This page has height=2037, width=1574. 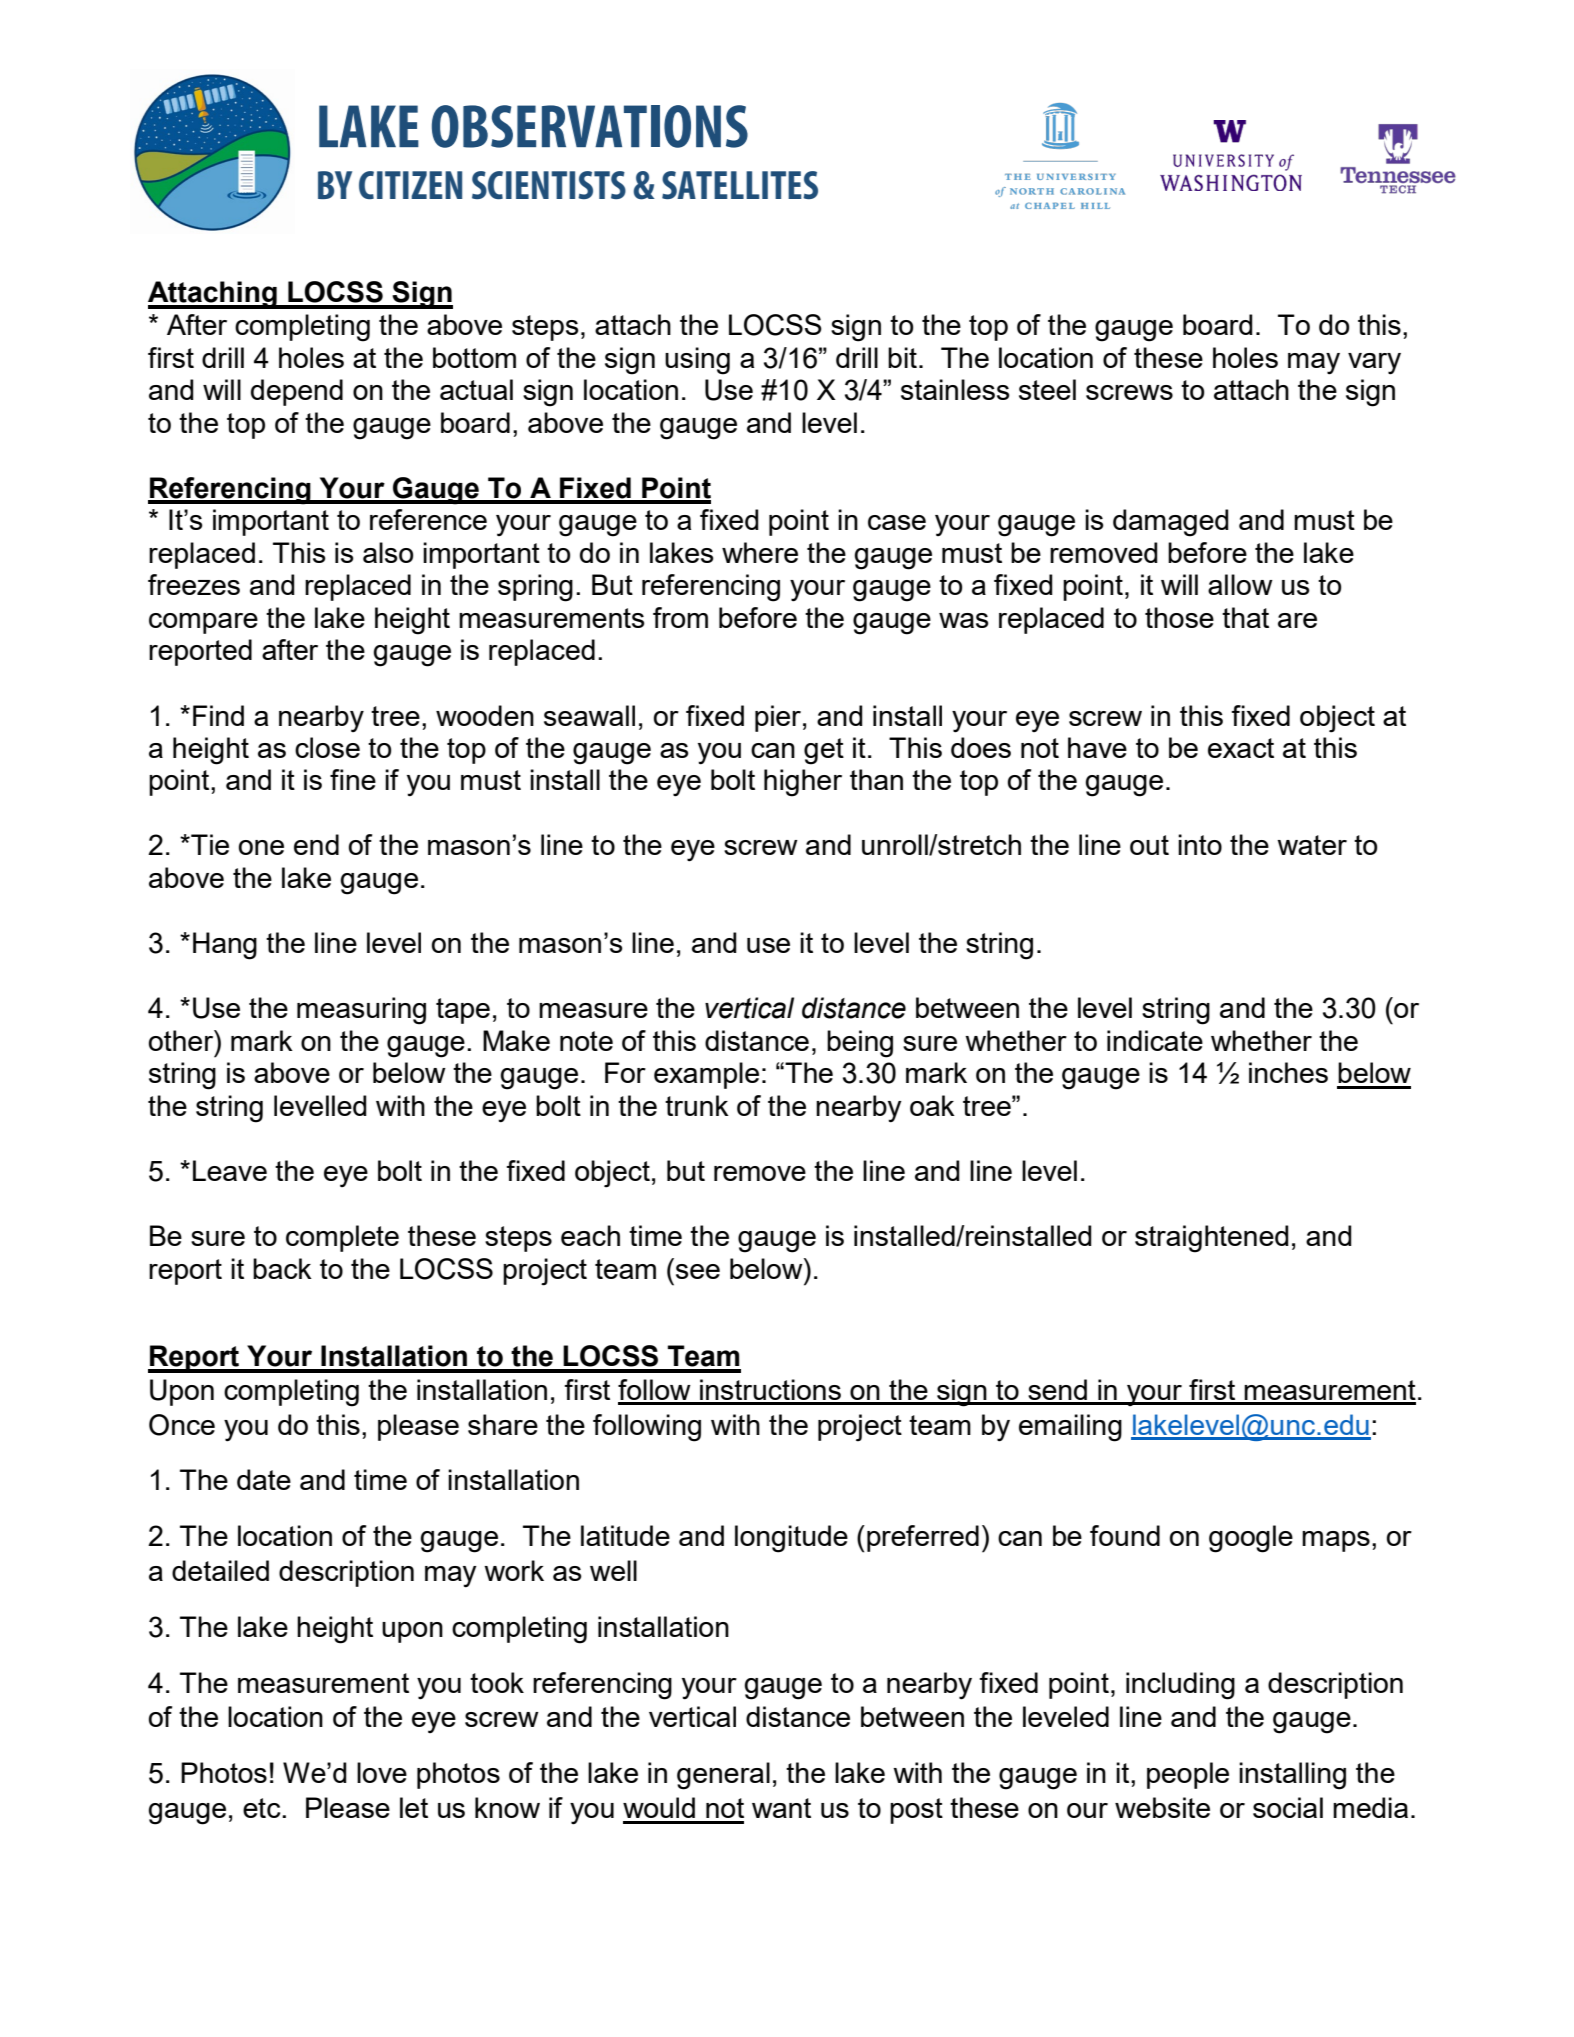 What do you see at coordinates (410, 185) in the page?
I see `CITIZEN` at bounding box center [410, 185].
